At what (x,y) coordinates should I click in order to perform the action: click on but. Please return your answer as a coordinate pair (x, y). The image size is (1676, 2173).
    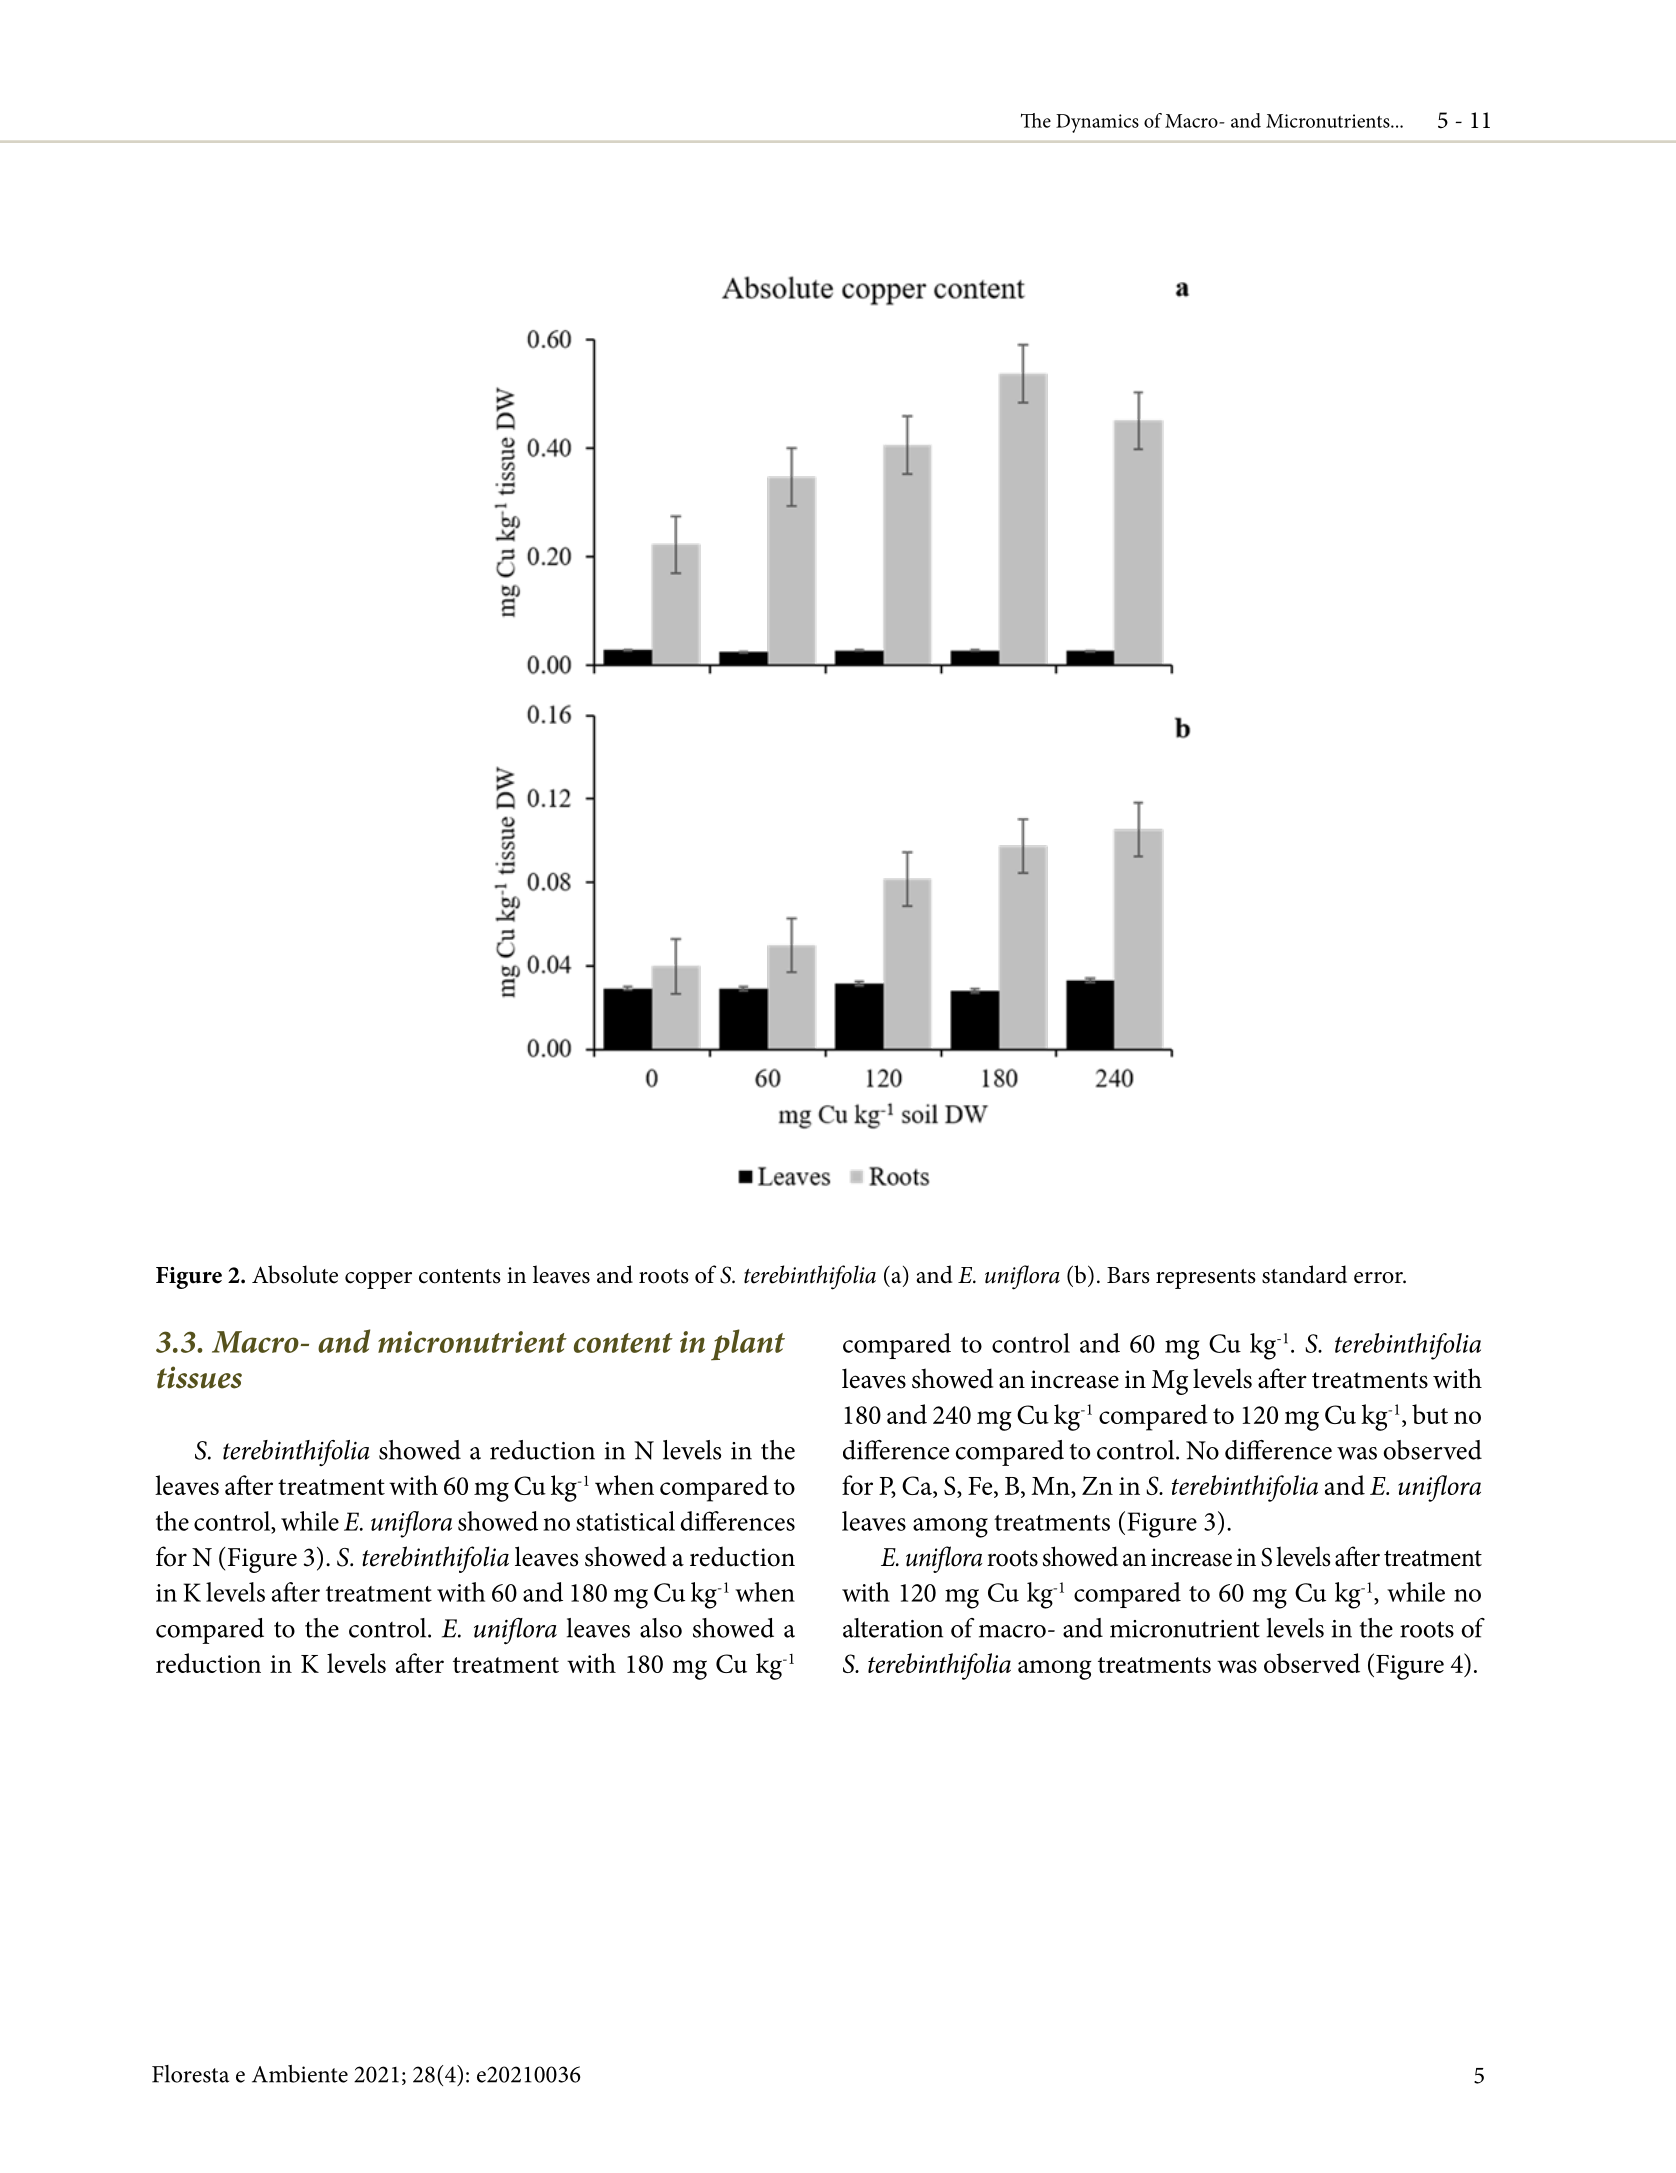
    Looking at the image, I should click on (1430, 1414).
